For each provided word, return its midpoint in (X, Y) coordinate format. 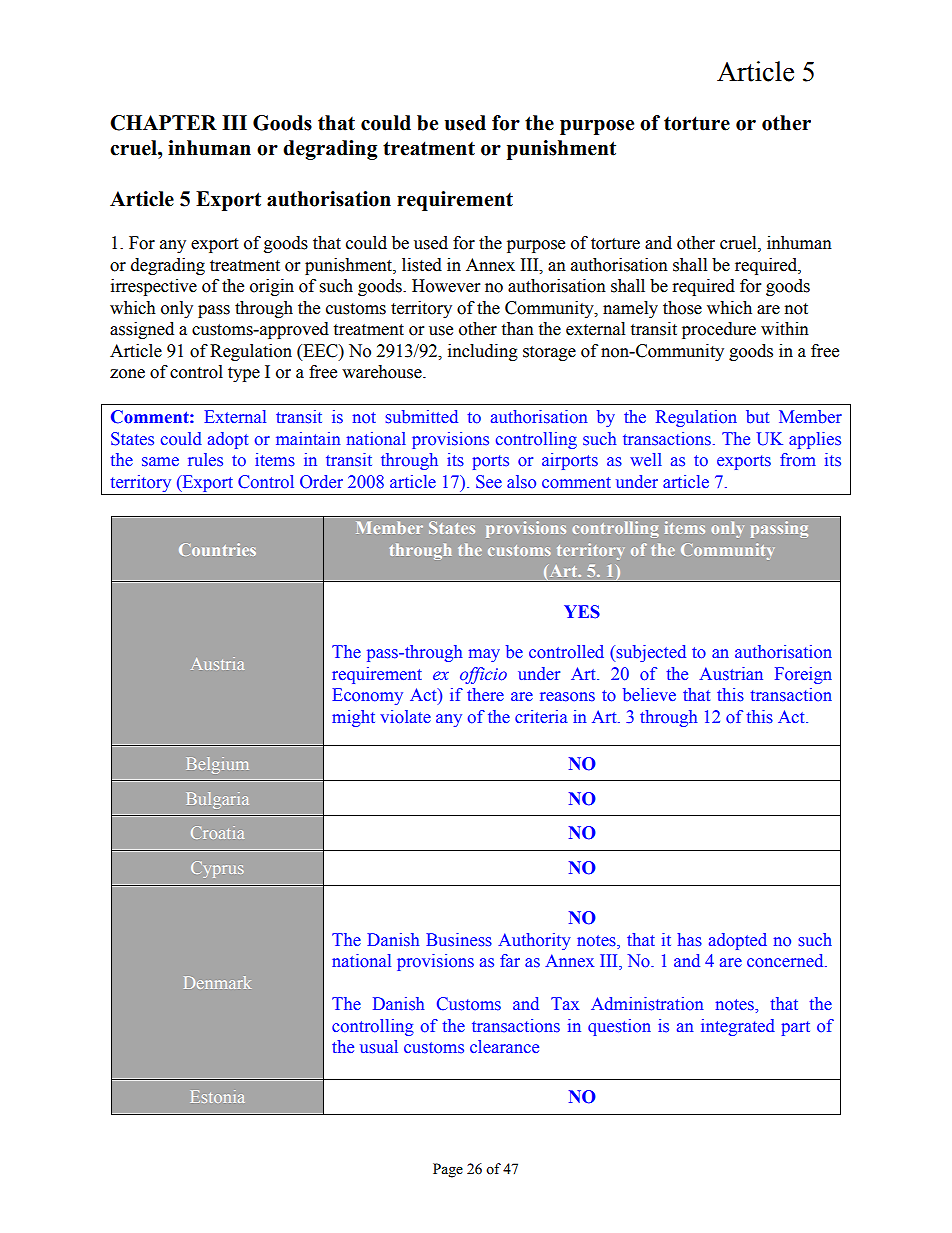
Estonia (218, 1096)
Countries (217, 549)
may (484, 655)
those (682, 308)
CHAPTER (163, 123)
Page (448, 1170)
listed (422, 265)
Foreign (803, 675)
